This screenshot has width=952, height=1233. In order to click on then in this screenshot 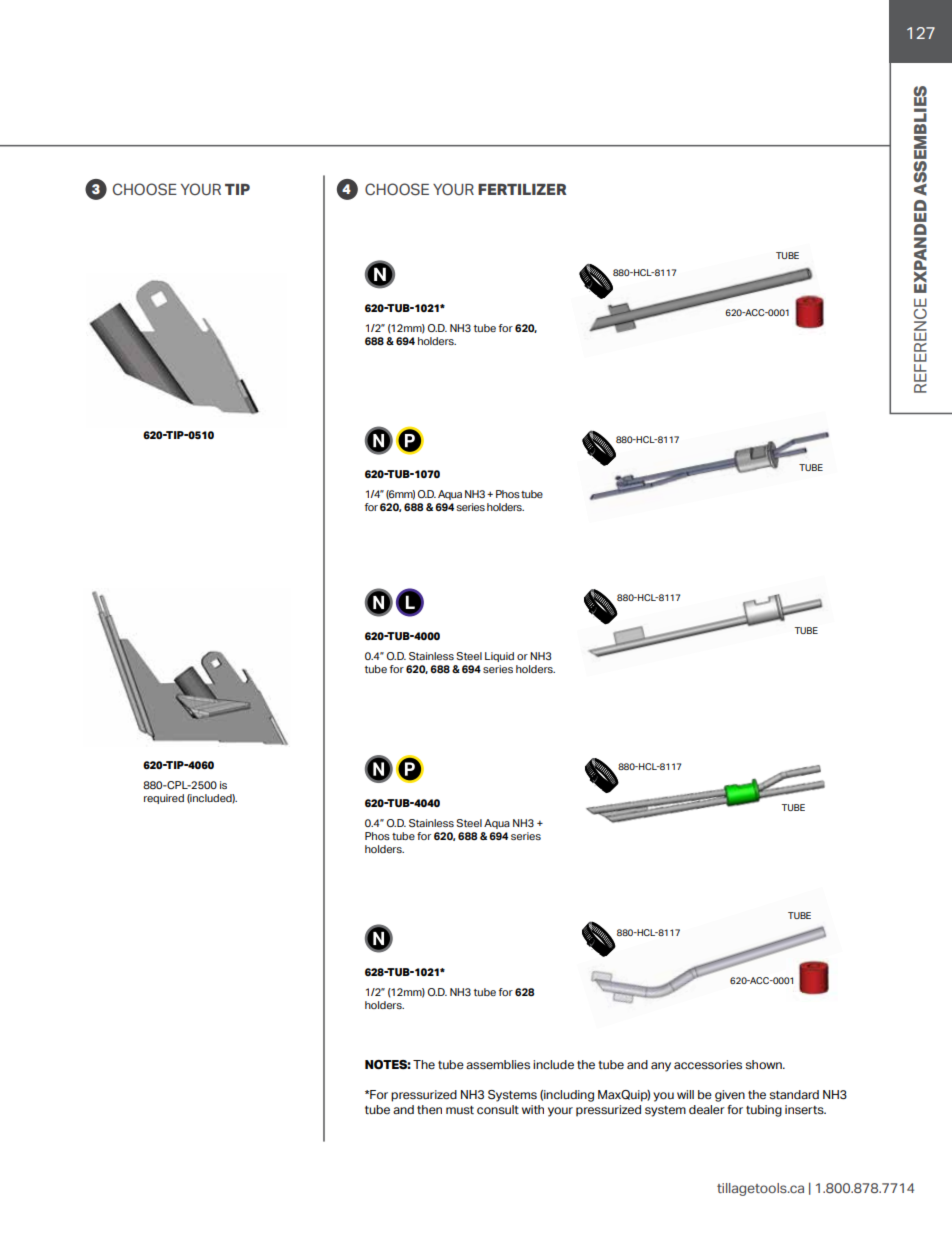, I will do `click(429, 1109)`.
